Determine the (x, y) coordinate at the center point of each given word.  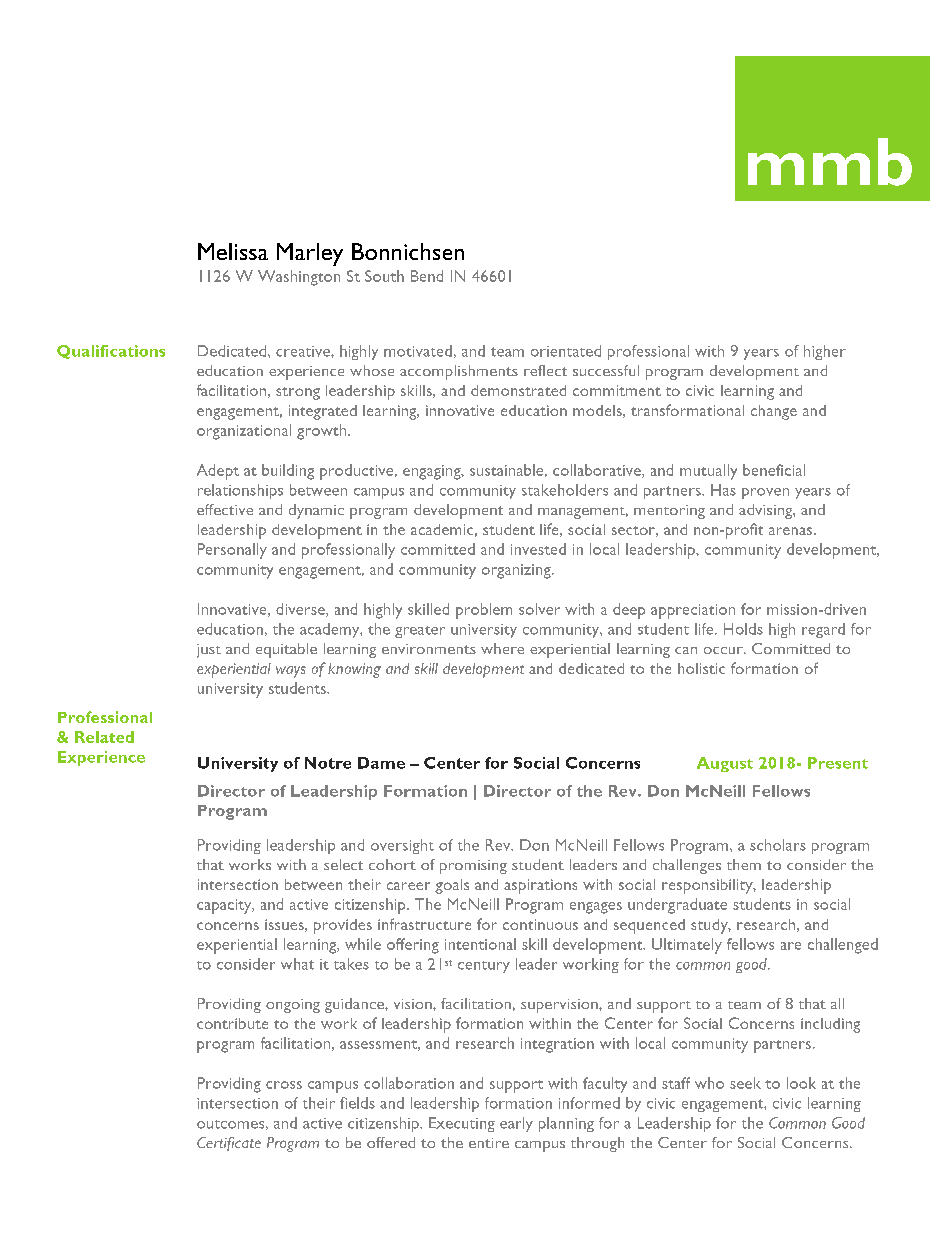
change (774, 412)
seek (745, 1083)
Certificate (229, 1144)
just (209, 651)
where (502, 648)
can (686, 650)
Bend (427, 276)
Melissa (233, 251)
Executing (462, 1124)
